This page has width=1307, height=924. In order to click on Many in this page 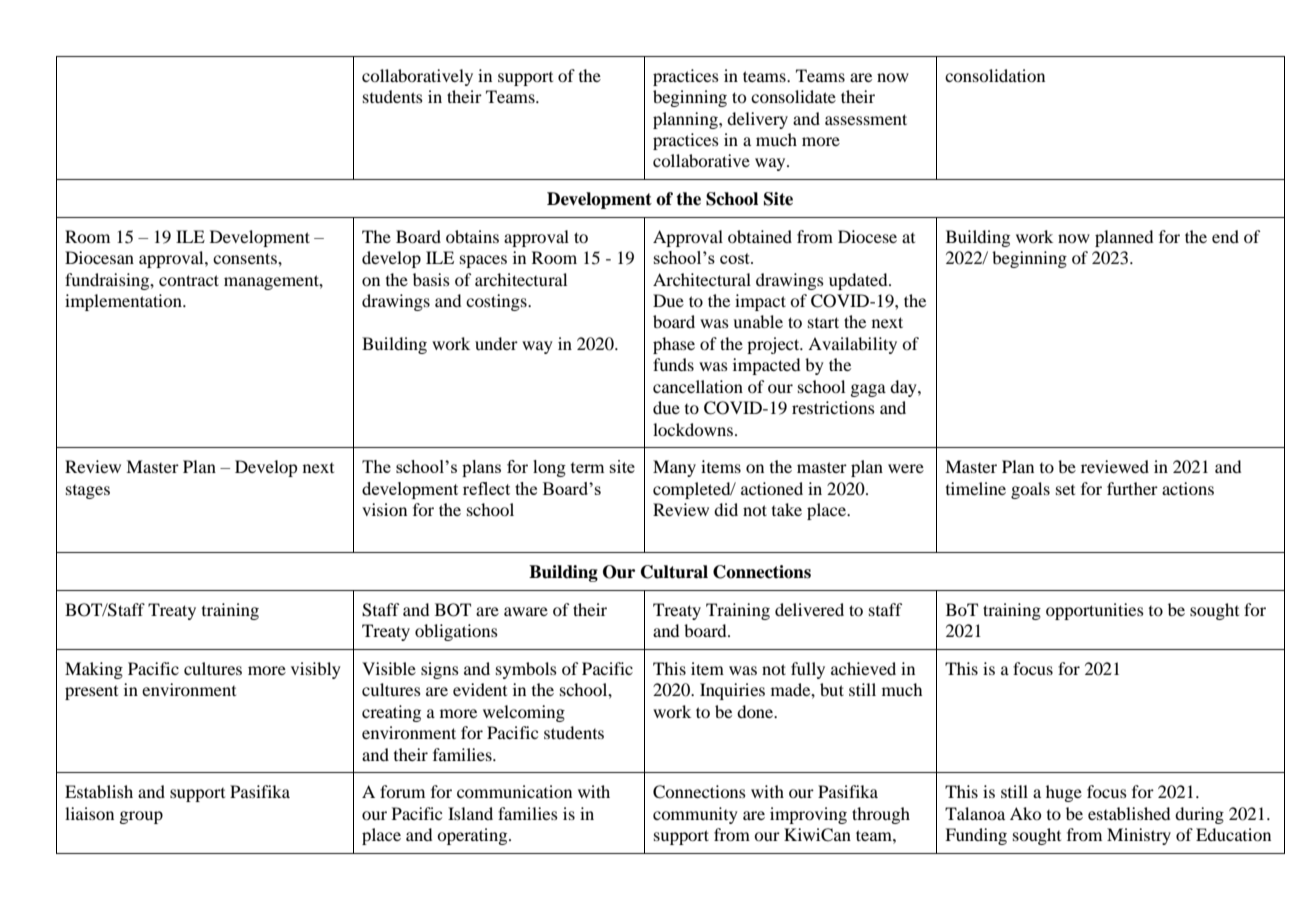, I will do `click(674, 468)`.
